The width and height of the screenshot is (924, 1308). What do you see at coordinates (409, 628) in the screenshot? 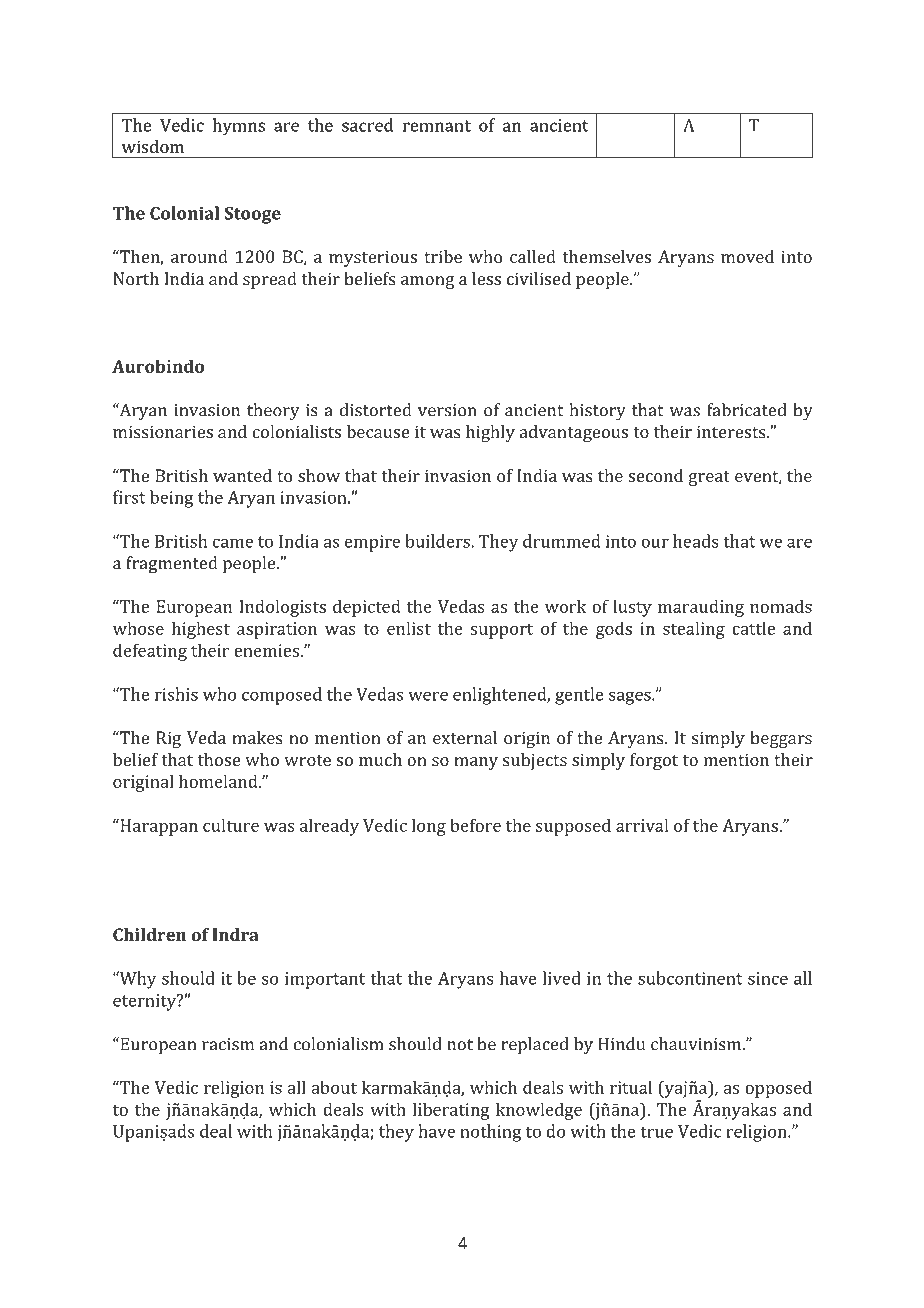
I see `enlist` at bounding box center [409, 628].
